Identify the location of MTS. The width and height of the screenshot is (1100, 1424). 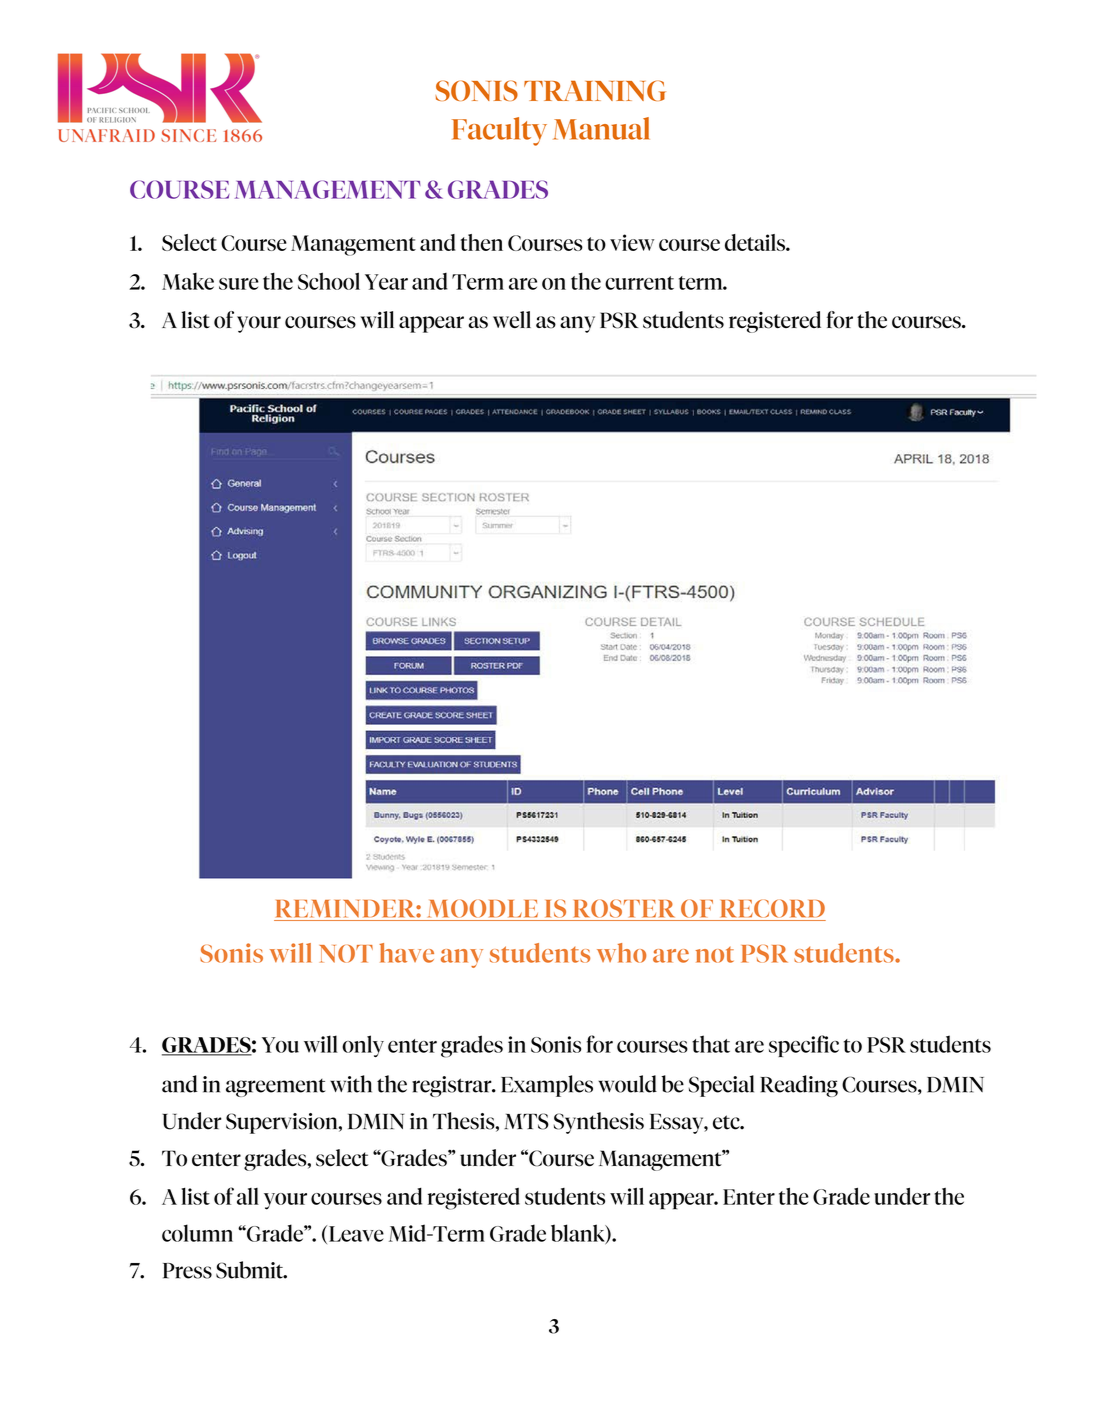
(526, 1121).
